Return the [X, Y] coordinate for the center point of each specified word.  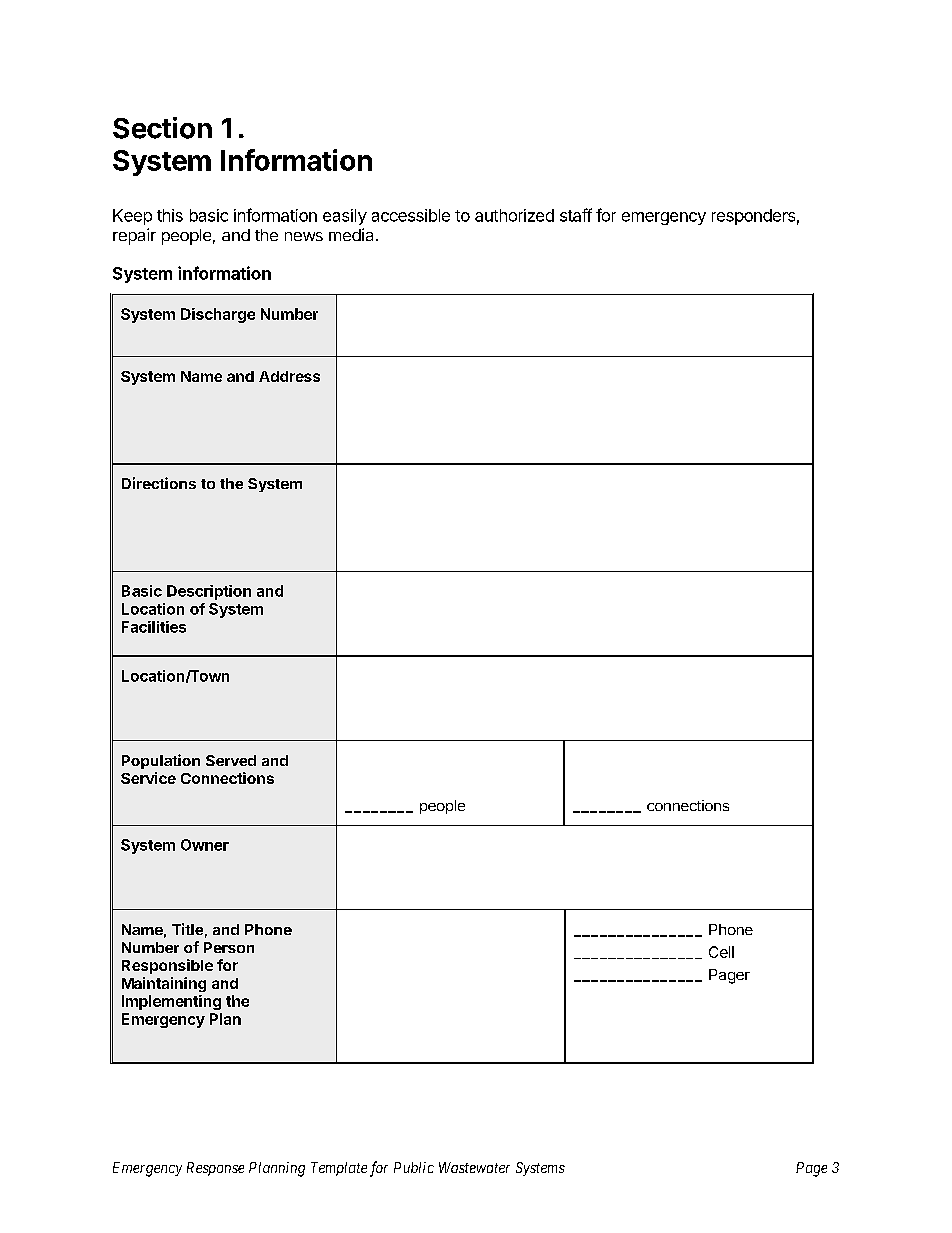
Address [289, 376]
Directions [159, 483]
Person [229, 947]
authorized [514, 215]
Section [162, 128]
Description [209, 592]
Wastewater [474, 1167]
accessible [411, 215]
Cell [721, 952]
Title [187, 929]
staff [576, 215]
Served [231, 760]
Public [414, 1167]
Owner [205, 845]
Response [215, 1169]
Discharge [218, 315]
